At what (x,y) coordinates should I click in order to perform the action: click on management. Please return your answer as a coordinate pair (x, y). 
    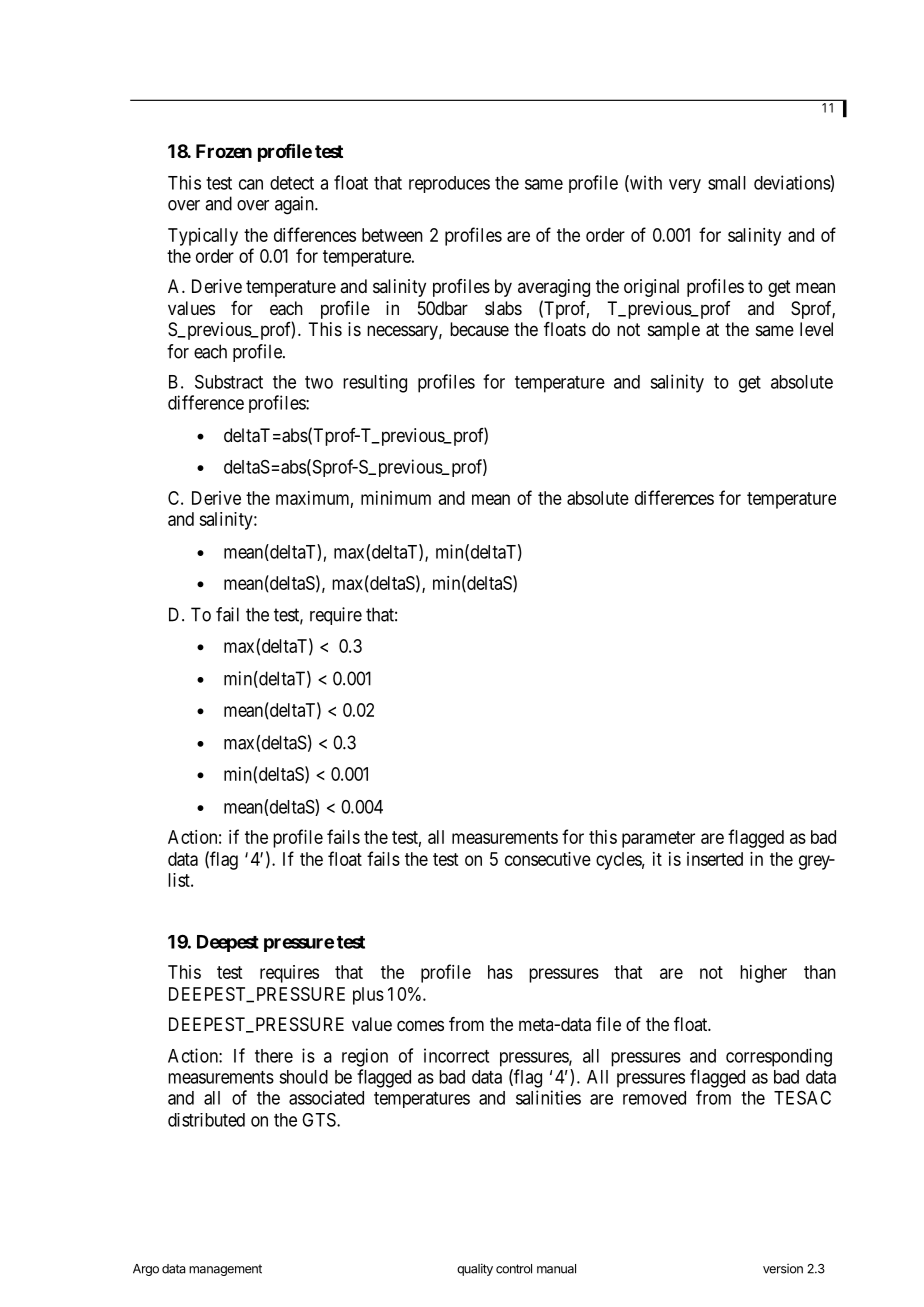
    Looking at the image, I should click on (225, 1270).
